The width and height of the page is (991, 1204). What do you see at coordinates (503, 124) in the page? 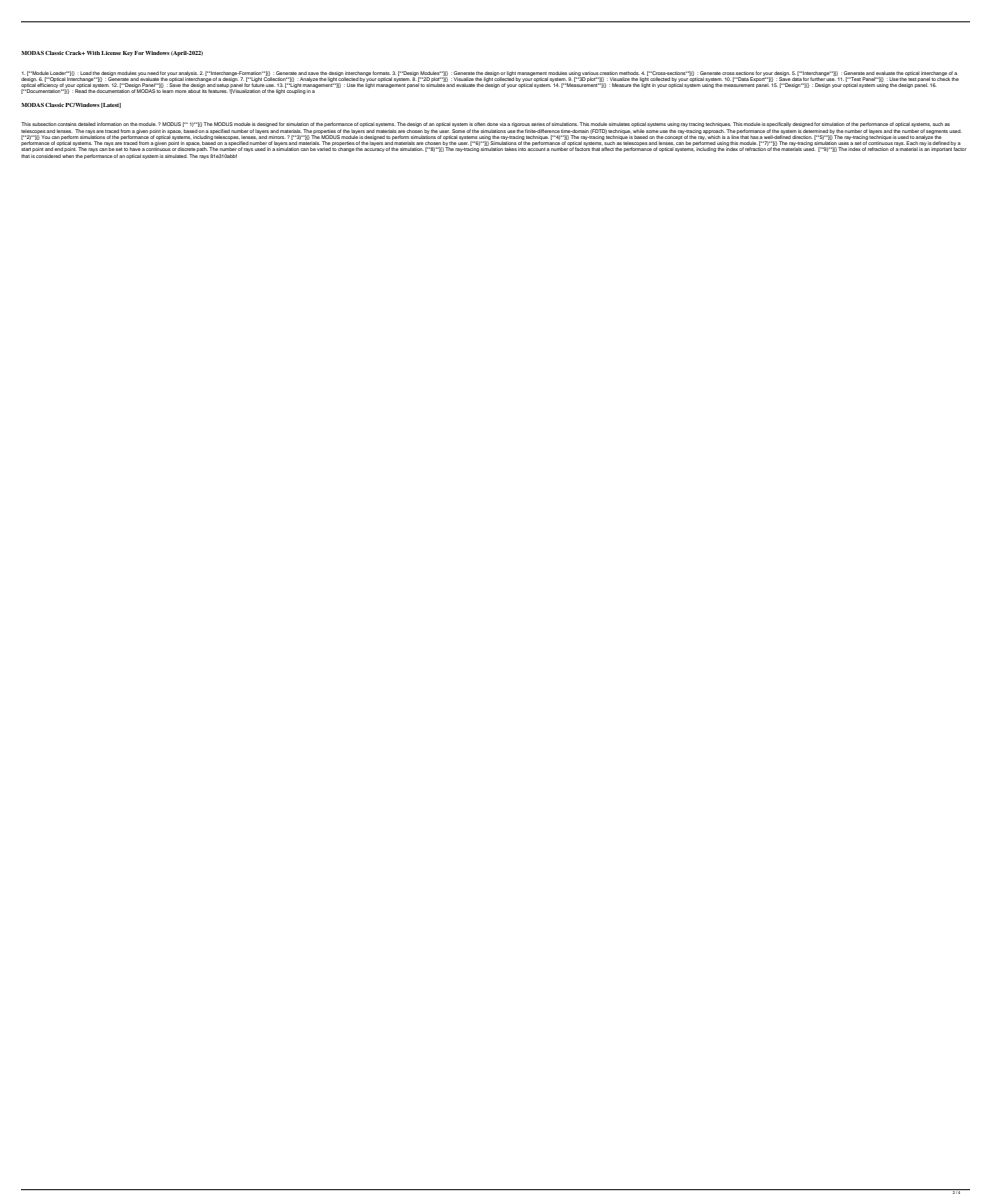
I see `via` at bounding box center [503, 124].
